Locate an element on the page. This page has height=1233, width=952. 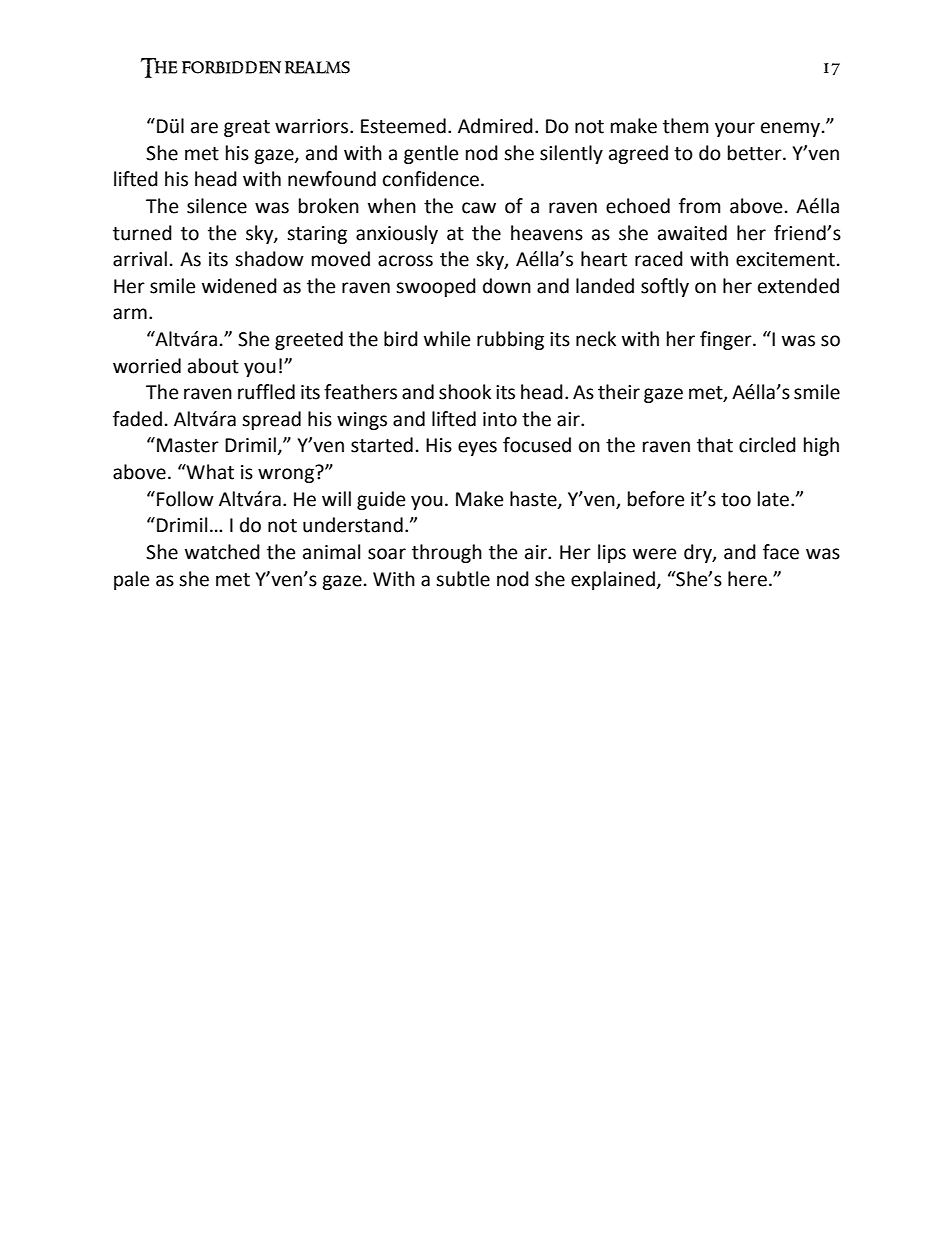
that is located at coordinates (715, 445).
